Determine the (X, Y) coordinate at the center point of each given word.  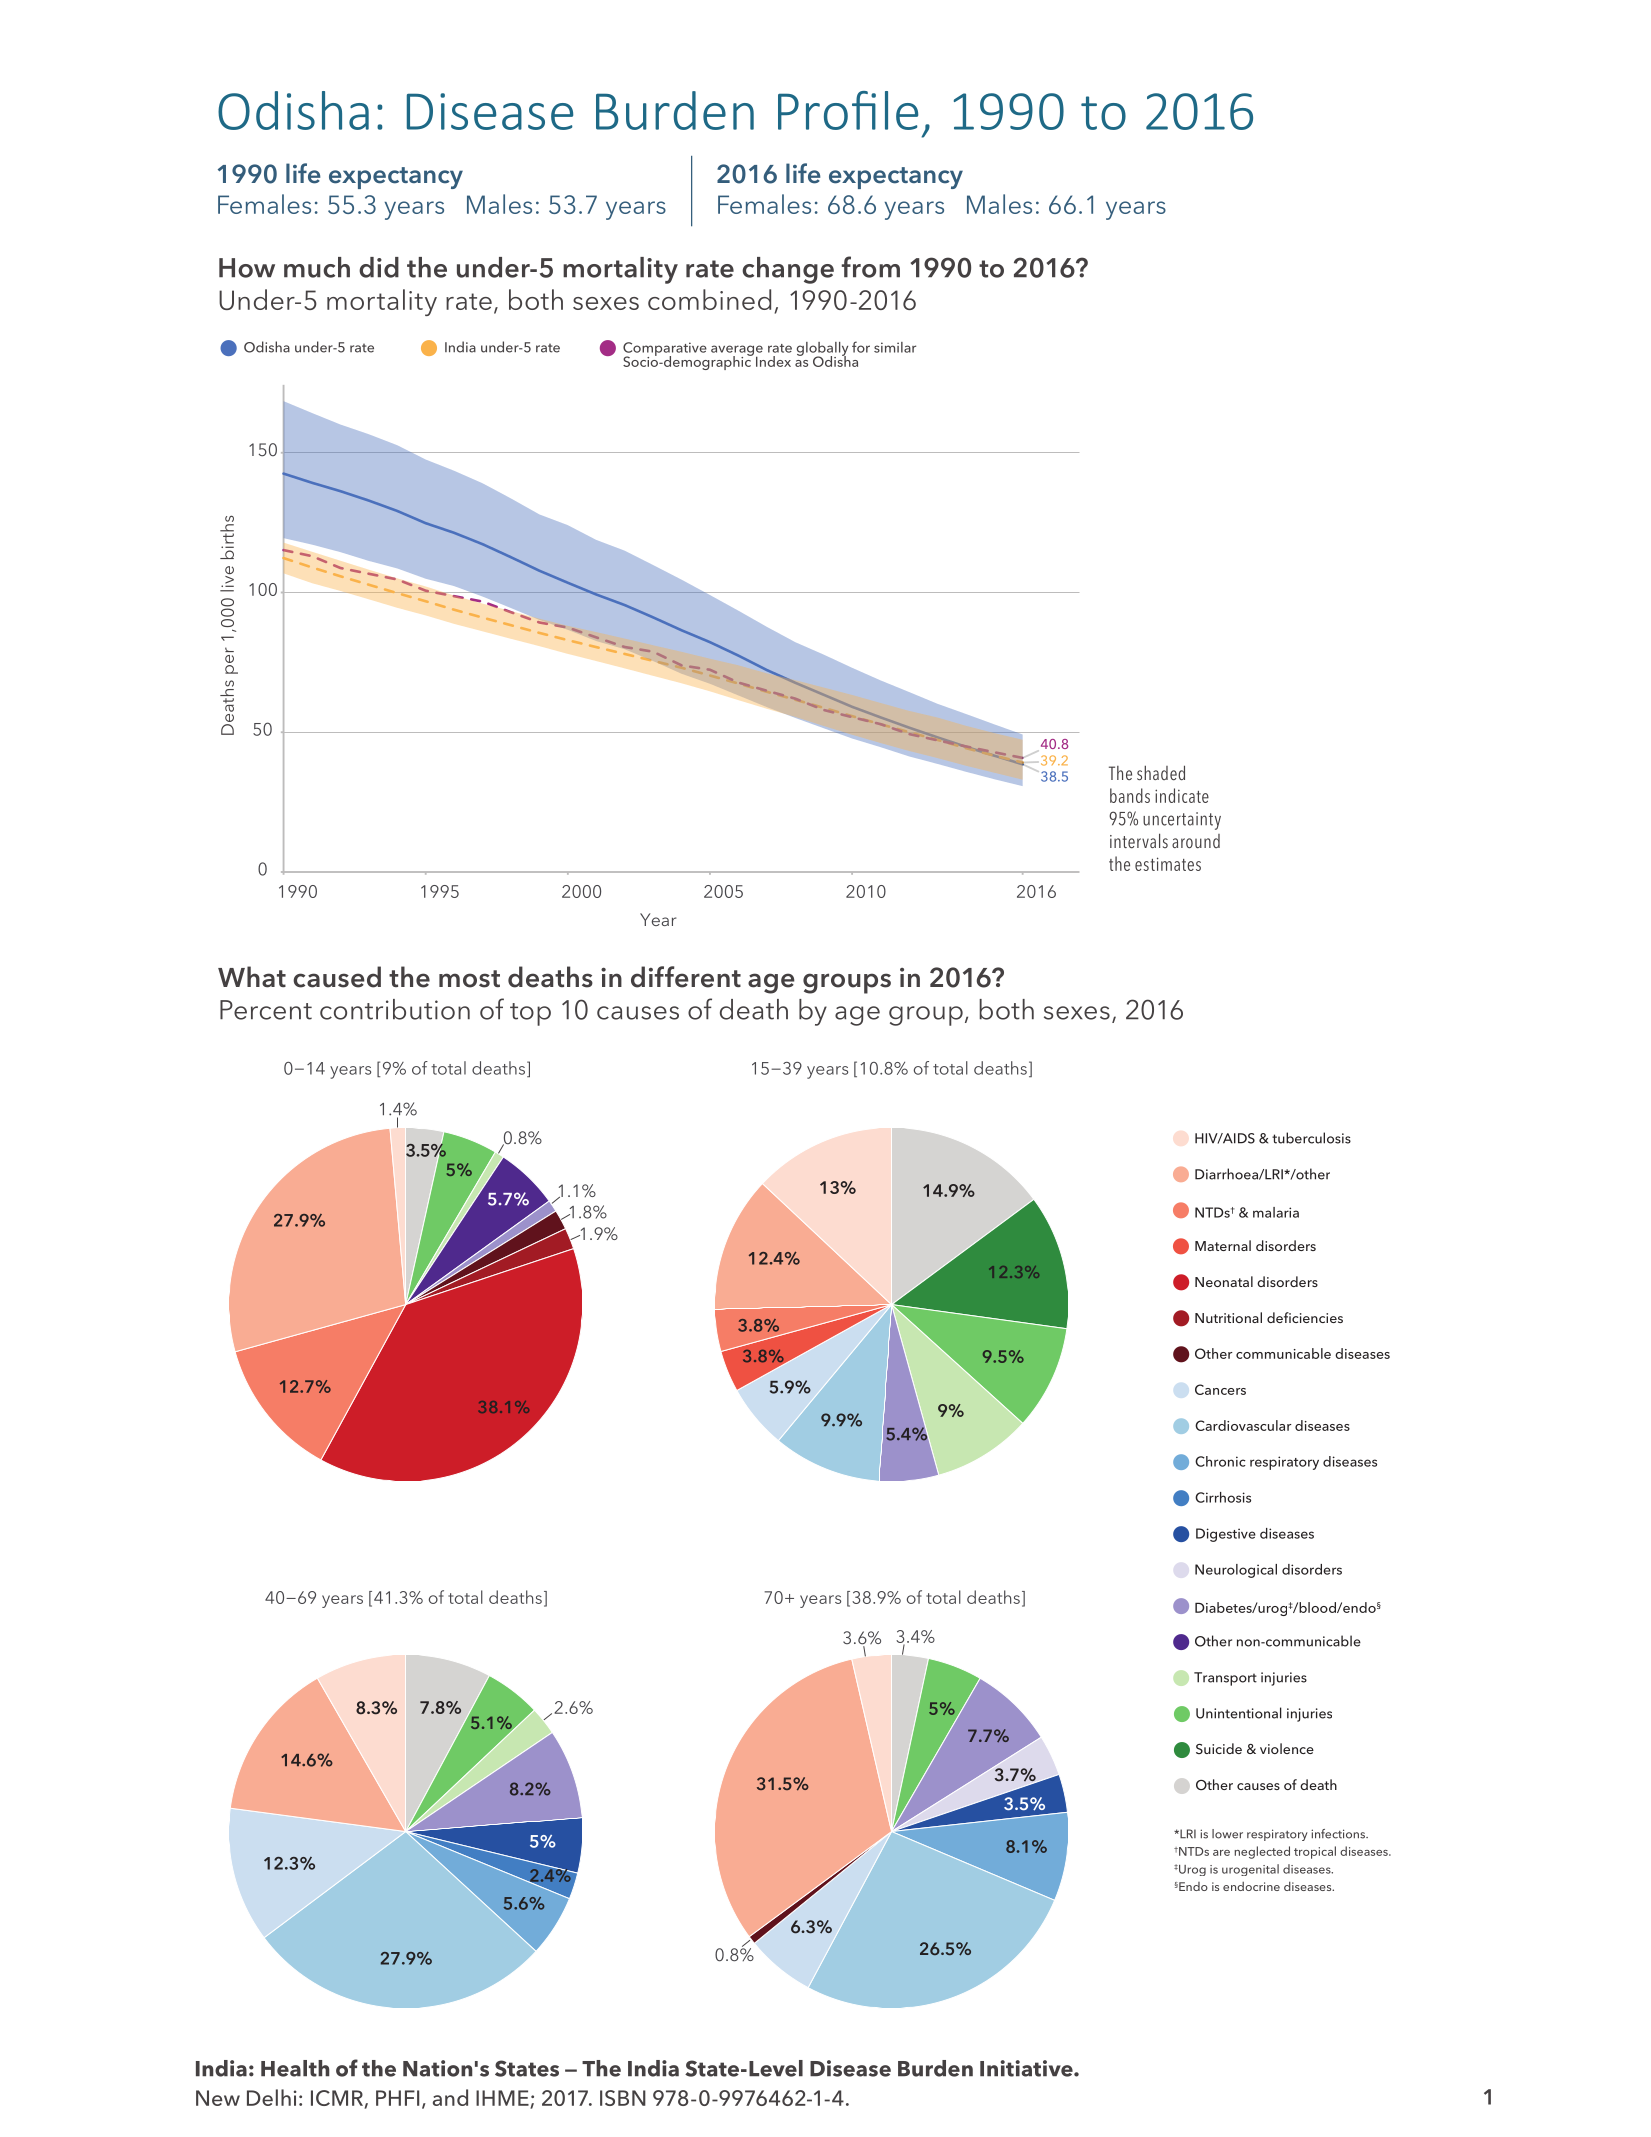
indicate (1182, 795)
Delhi (272, 2097)
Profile (848, 110)
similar (895, 347)
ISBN (623, 2098)
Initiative (1027, 2068)
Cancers (1220, 1389)
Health (295, 2068)
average (737, 351)
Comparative (665, 350)
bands (1130, 795)
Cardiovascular (1243, 1425)
